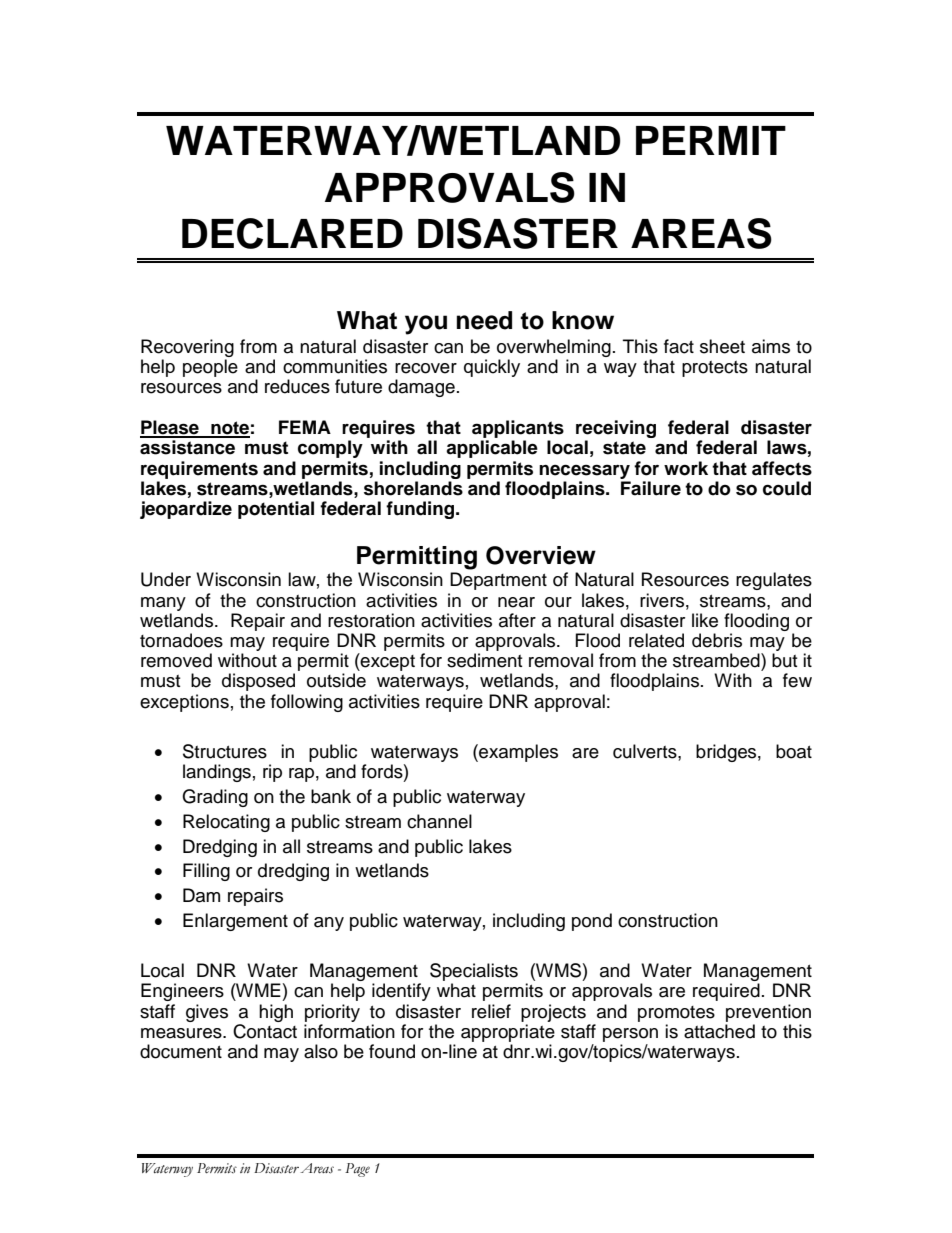 The width and height of the screenshot is (952, 1233). What do you see at coordinates (235, 922) in the screenshot?
I see `Enlargement` at bounding box center [235, 922].
